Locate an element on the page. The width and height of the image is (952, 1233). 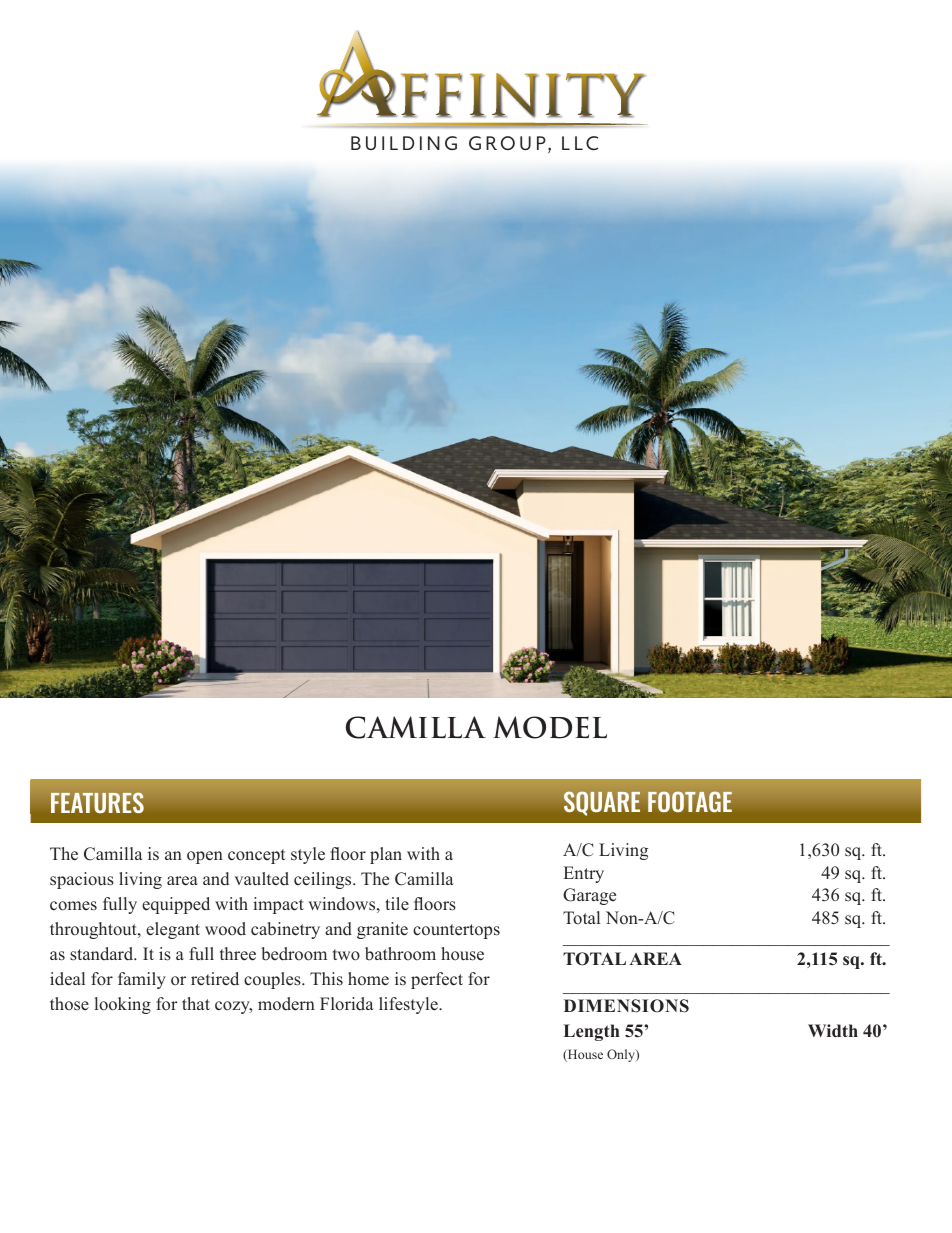
open is located at coordinates (205, 857).
